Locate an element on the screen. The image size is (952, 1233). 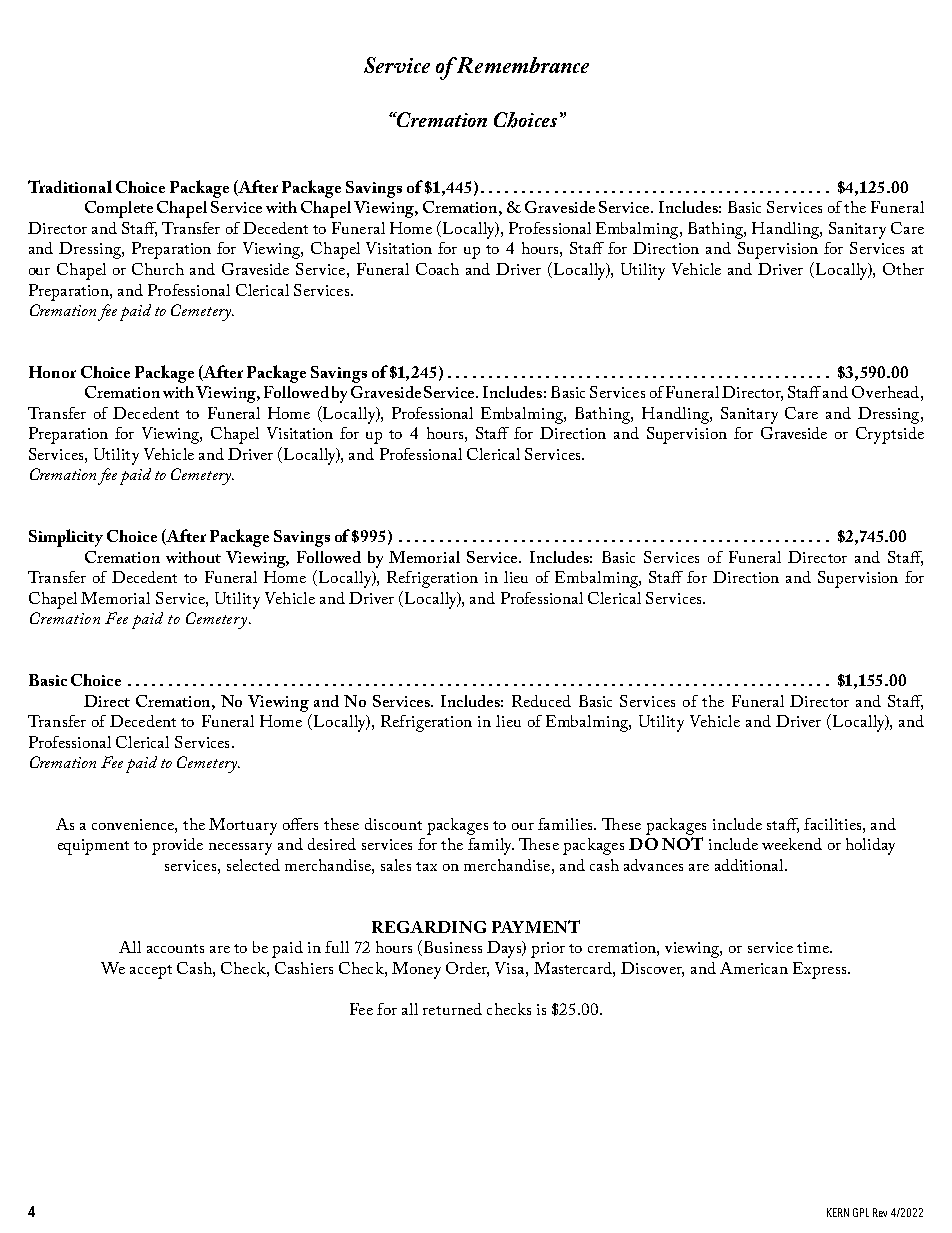
Coach is located at coordinates (437, 269).
